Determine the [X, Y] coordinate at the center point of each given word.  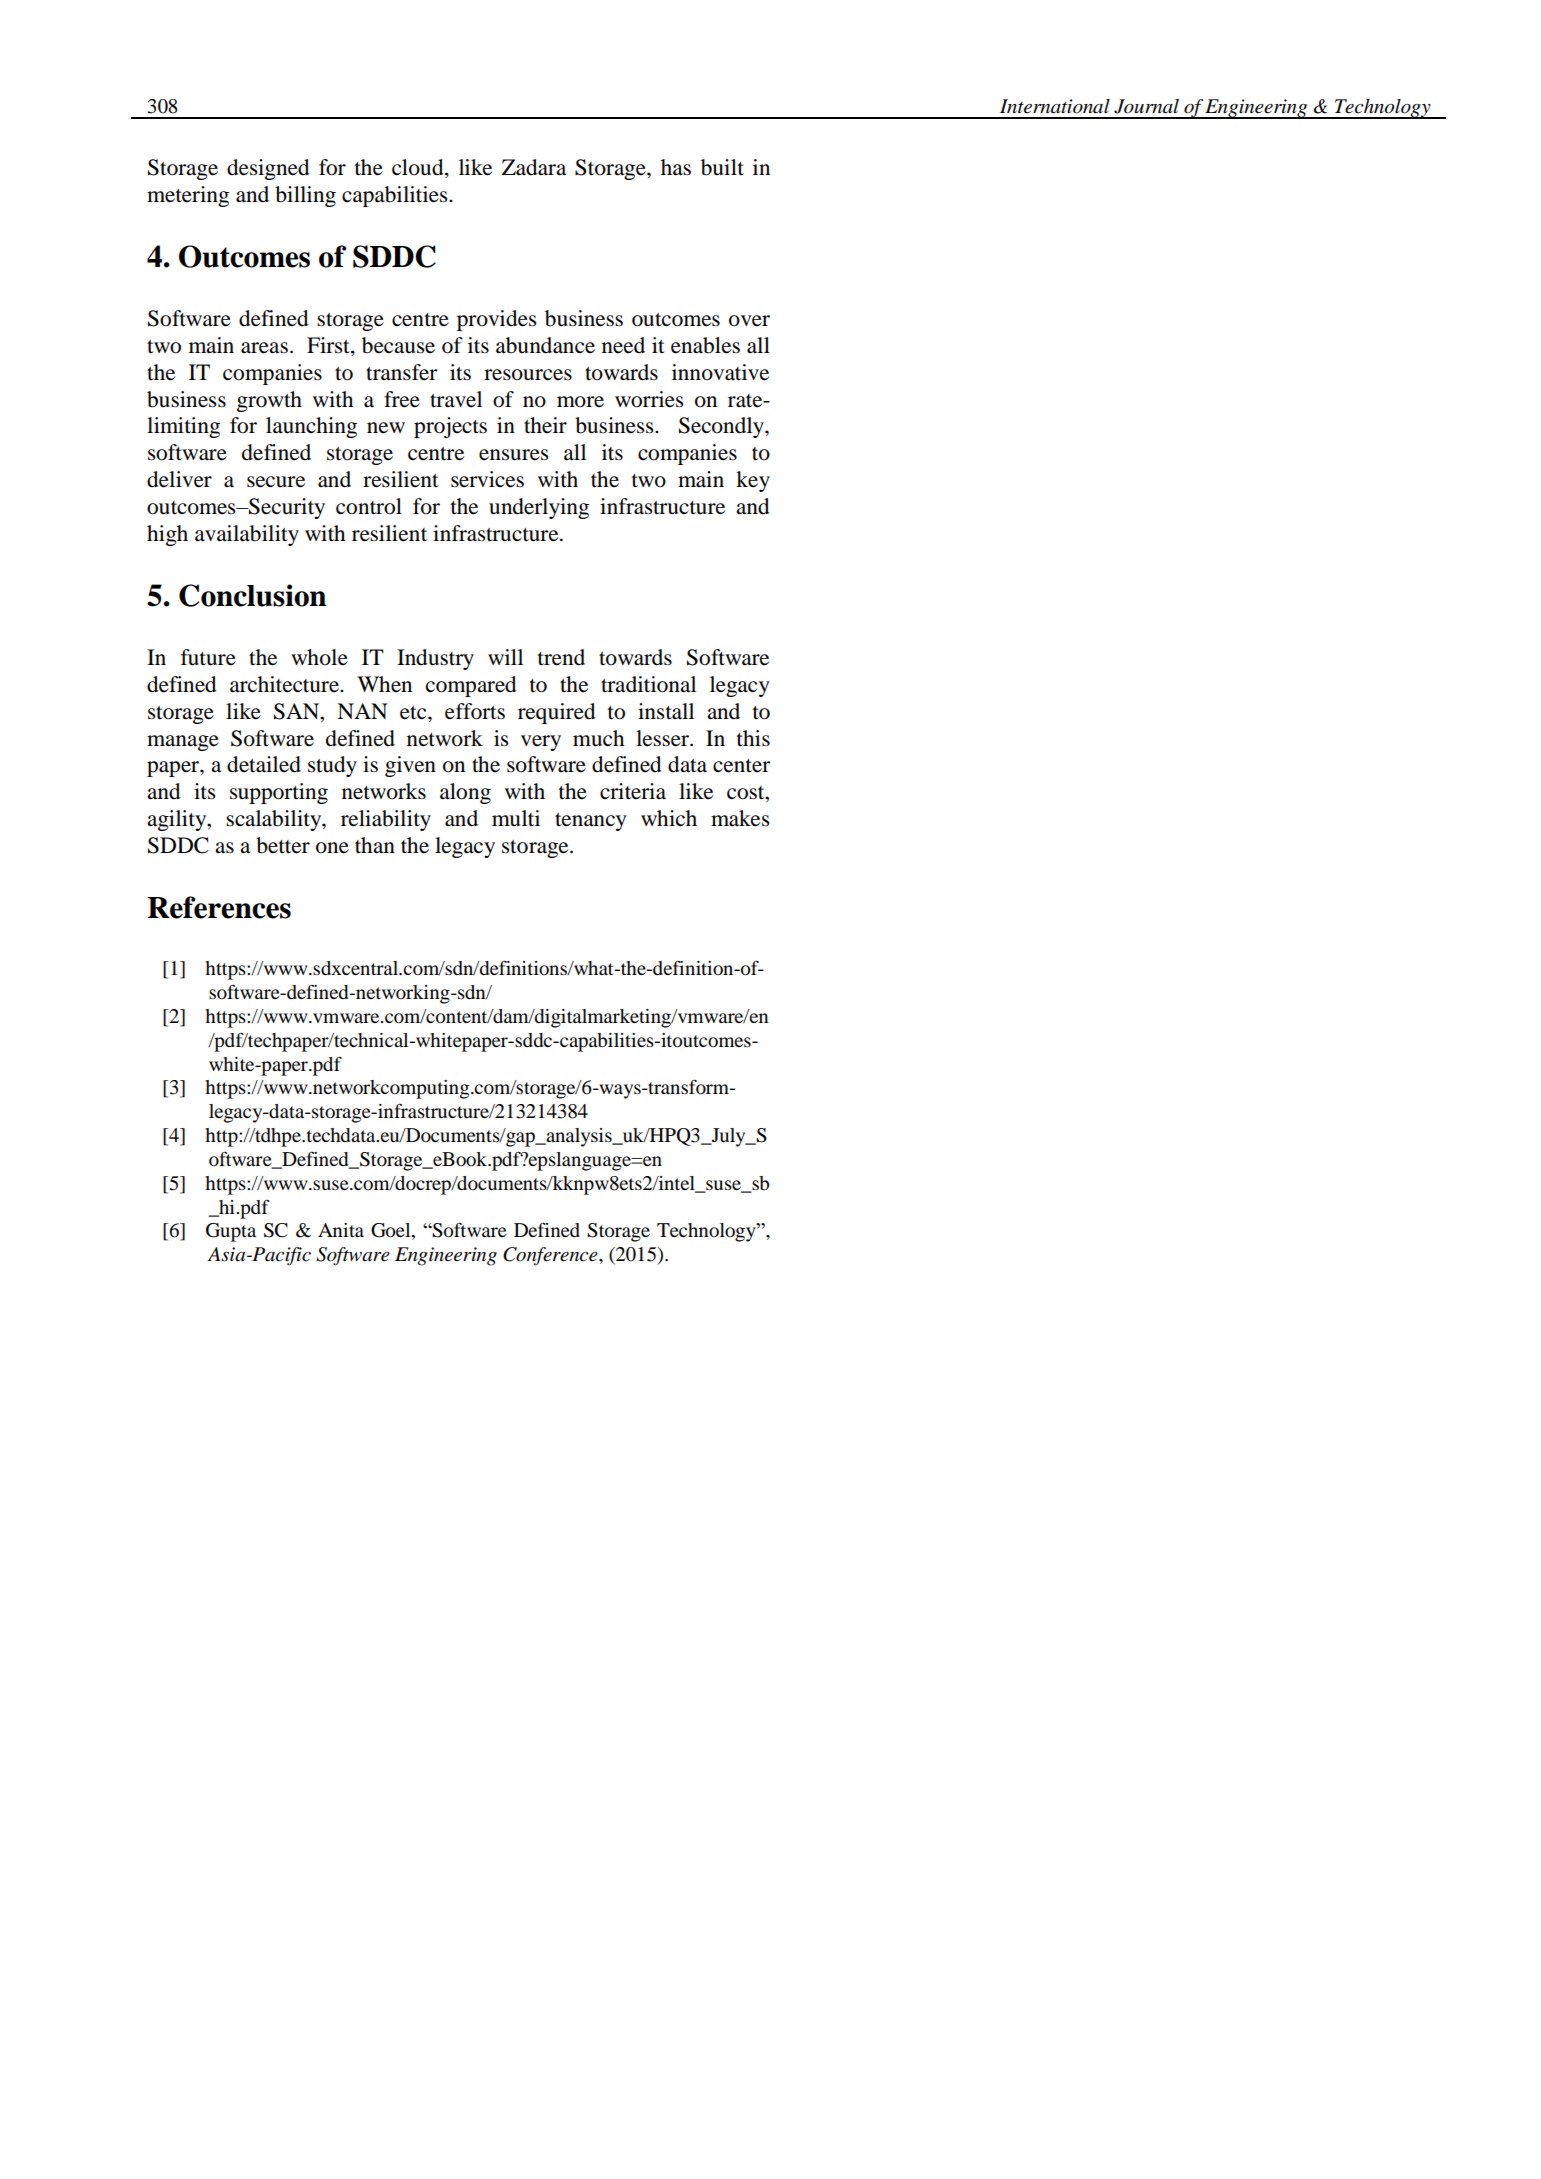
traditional [648, 684]
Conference [551, 1256]
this [753, 738]
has [676, 167]
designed [268, 169]
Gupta [231, 1232]
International [1055, 106]
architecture [285, 684]
